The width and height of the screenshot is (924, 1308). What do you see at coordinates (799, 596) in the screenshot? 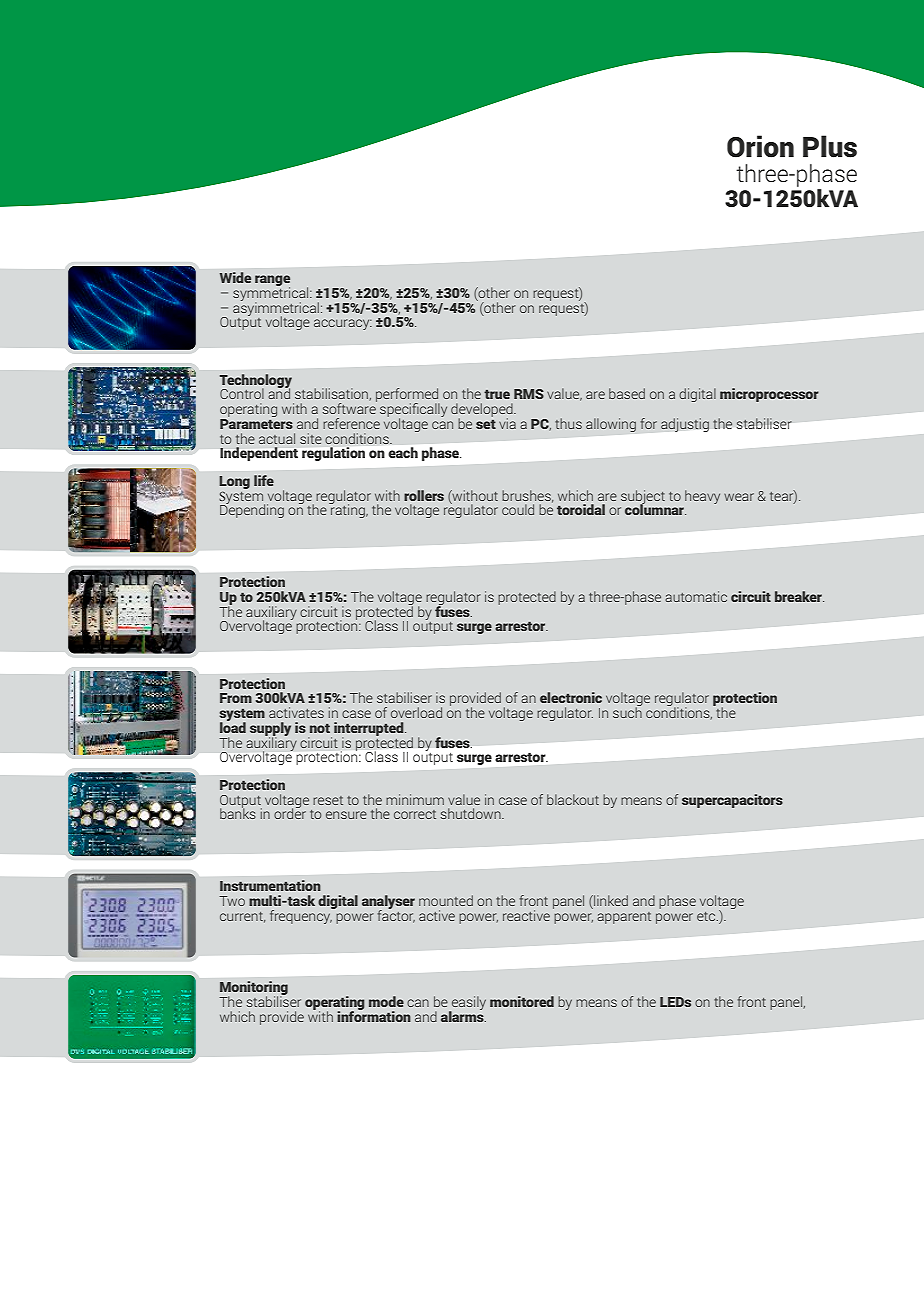
I see `breaker` at bounding box center [799, 596].
